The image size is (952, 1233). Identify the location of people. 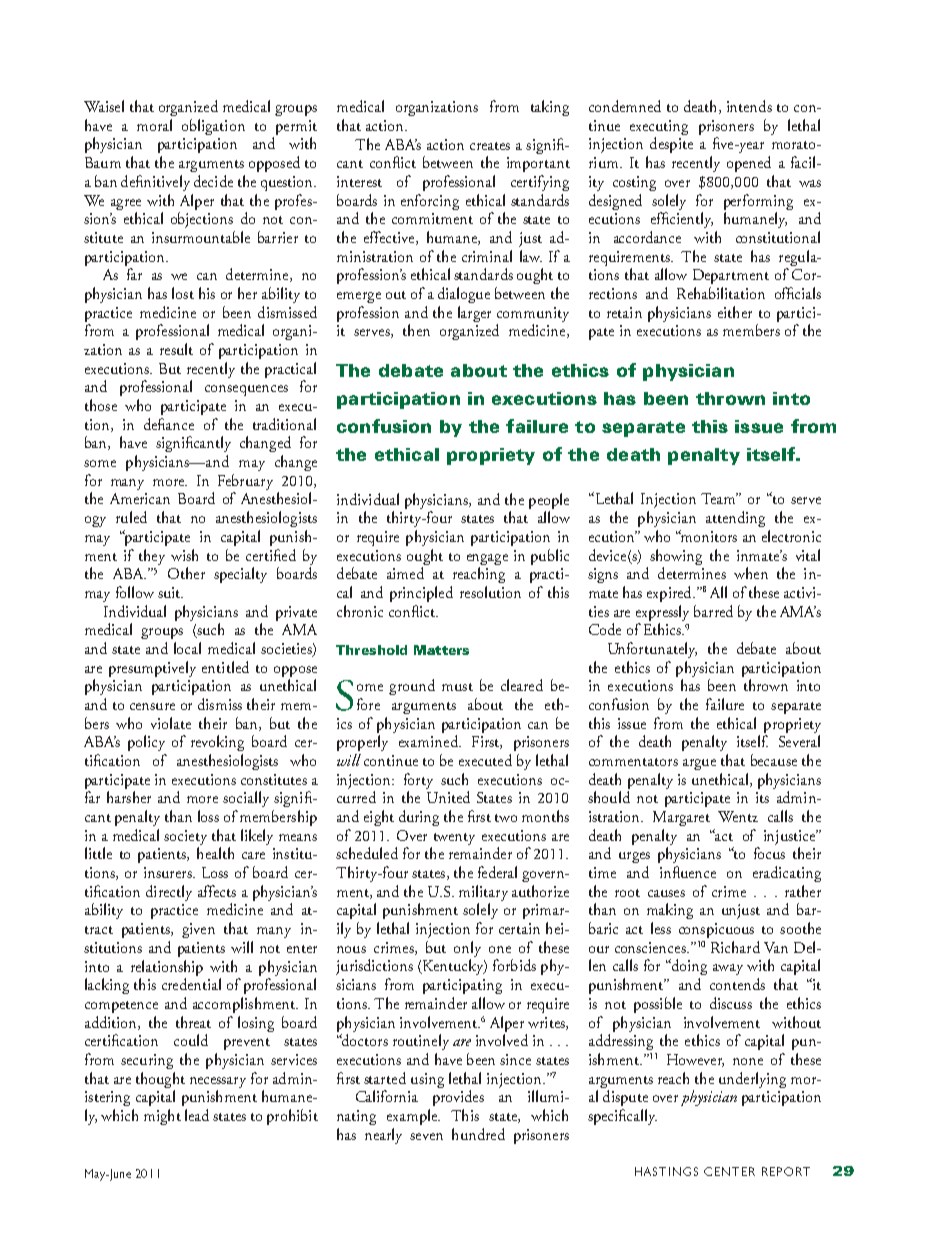
(549, 501).
